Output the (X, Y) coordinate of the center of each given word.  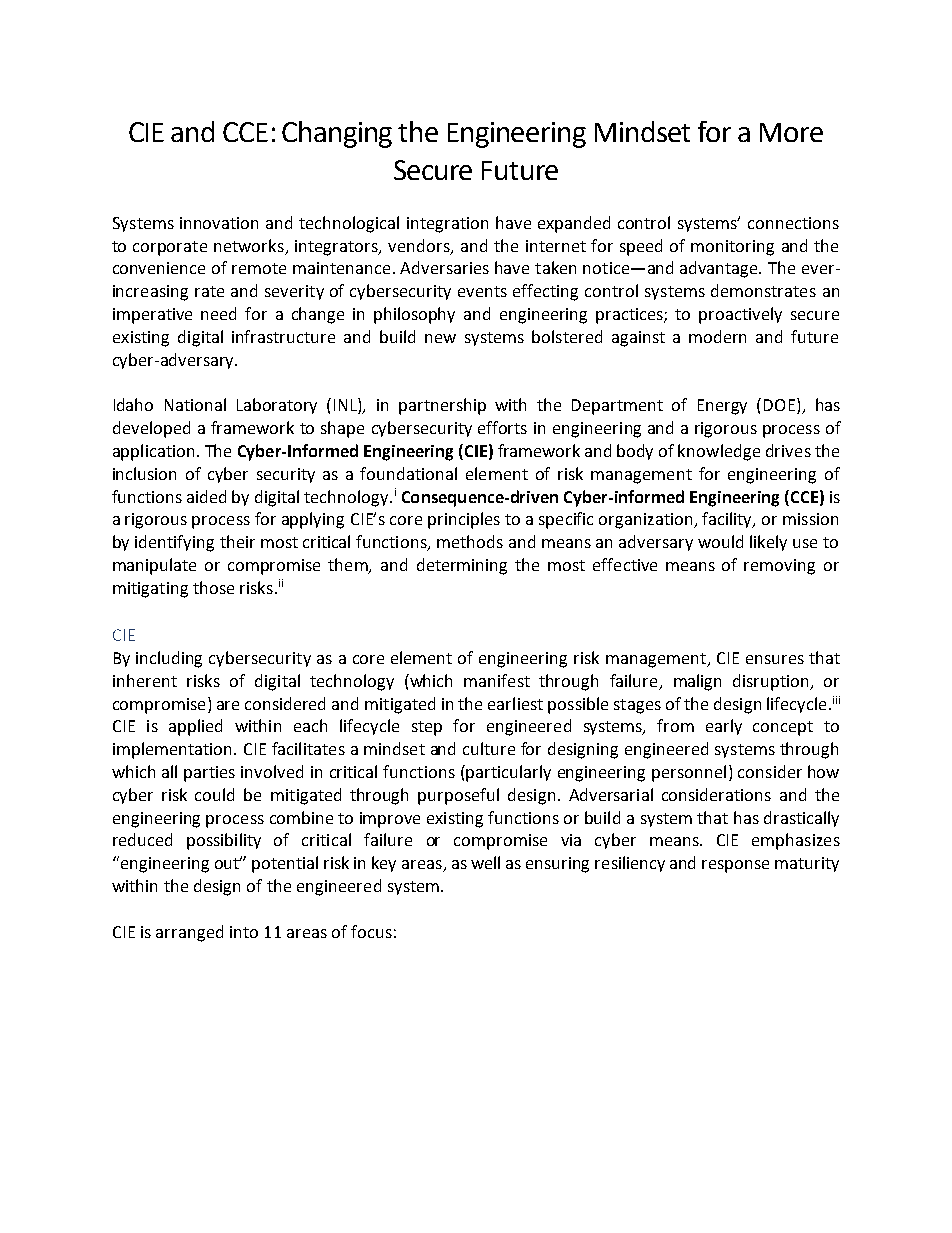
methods (470, 541)
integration (447, 225)
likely (768, 543)
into (244, 932)
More (791, 132)
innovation (219, 223)
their (237, 541)
